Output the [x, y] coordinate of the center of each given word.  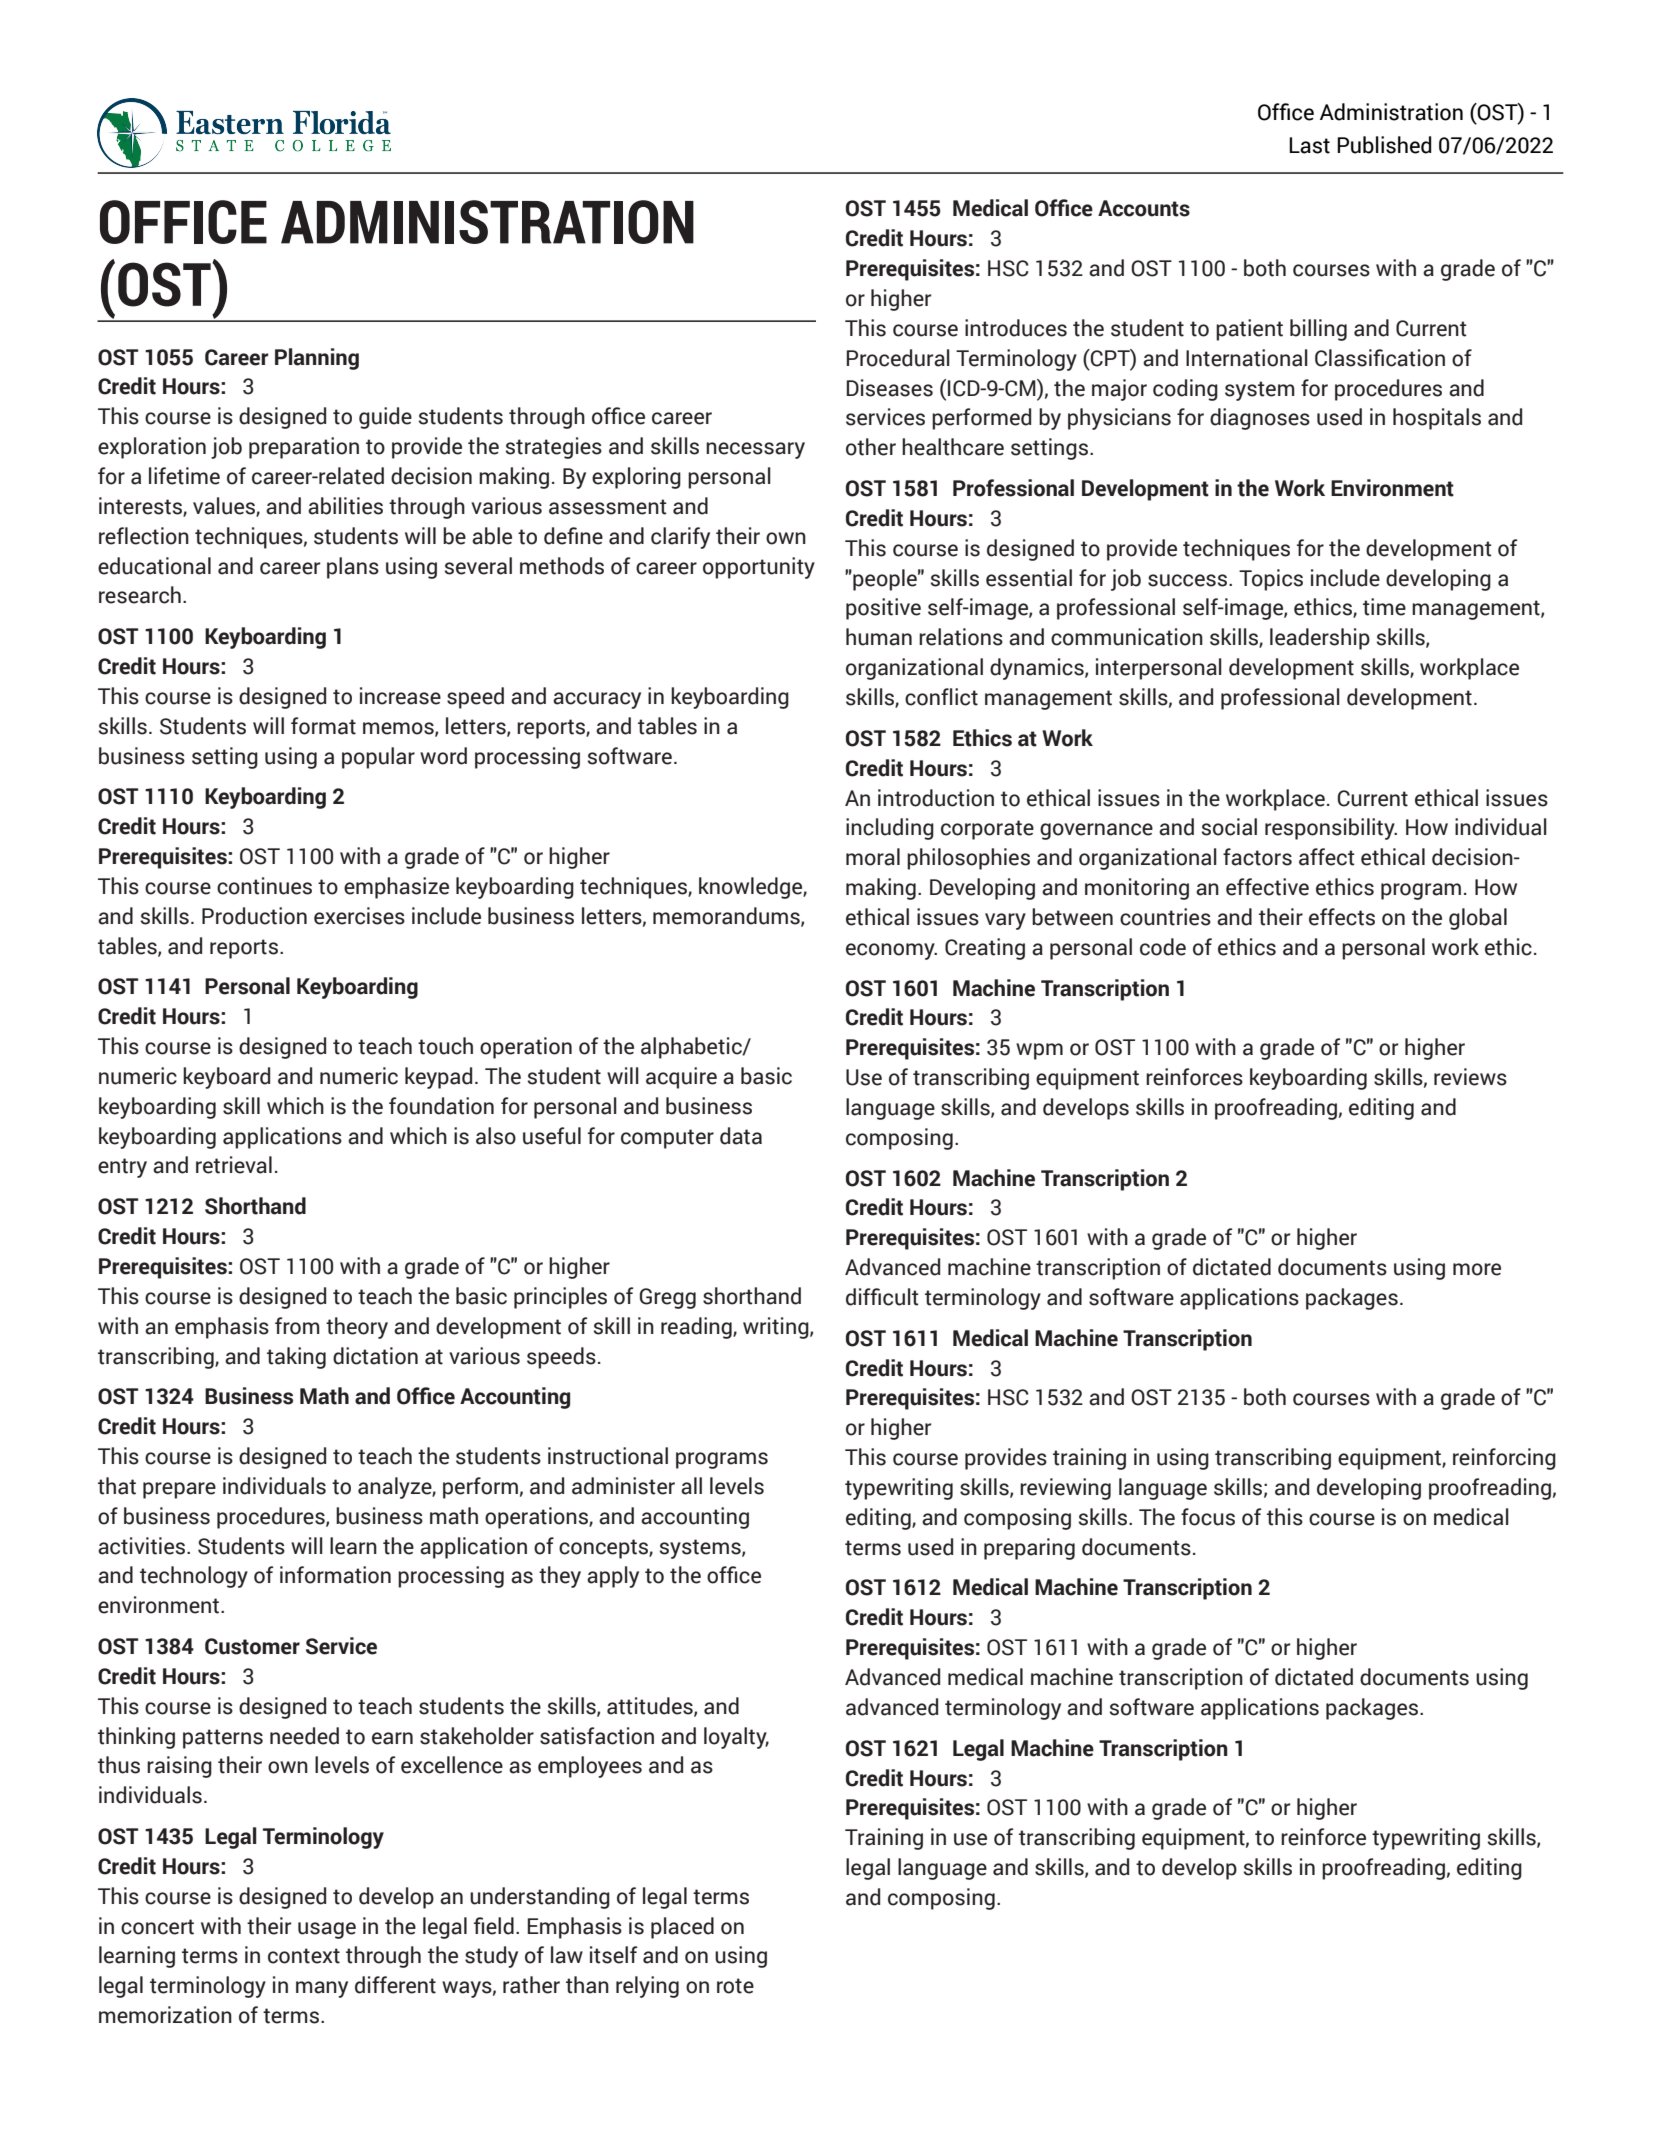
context [304, 1956]
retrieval [234, 1165]
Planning [317, 359]
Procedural [898, 358]
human [879, 637]
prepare [179, 1490]
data [741, 1136]
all [691, 1486]
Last [1309, 145]
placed [682, 1928]
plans [353, 568]
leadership [1320, 639]
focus [1208, 1517]
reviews [1470, 1077]
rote [735, 1986]
